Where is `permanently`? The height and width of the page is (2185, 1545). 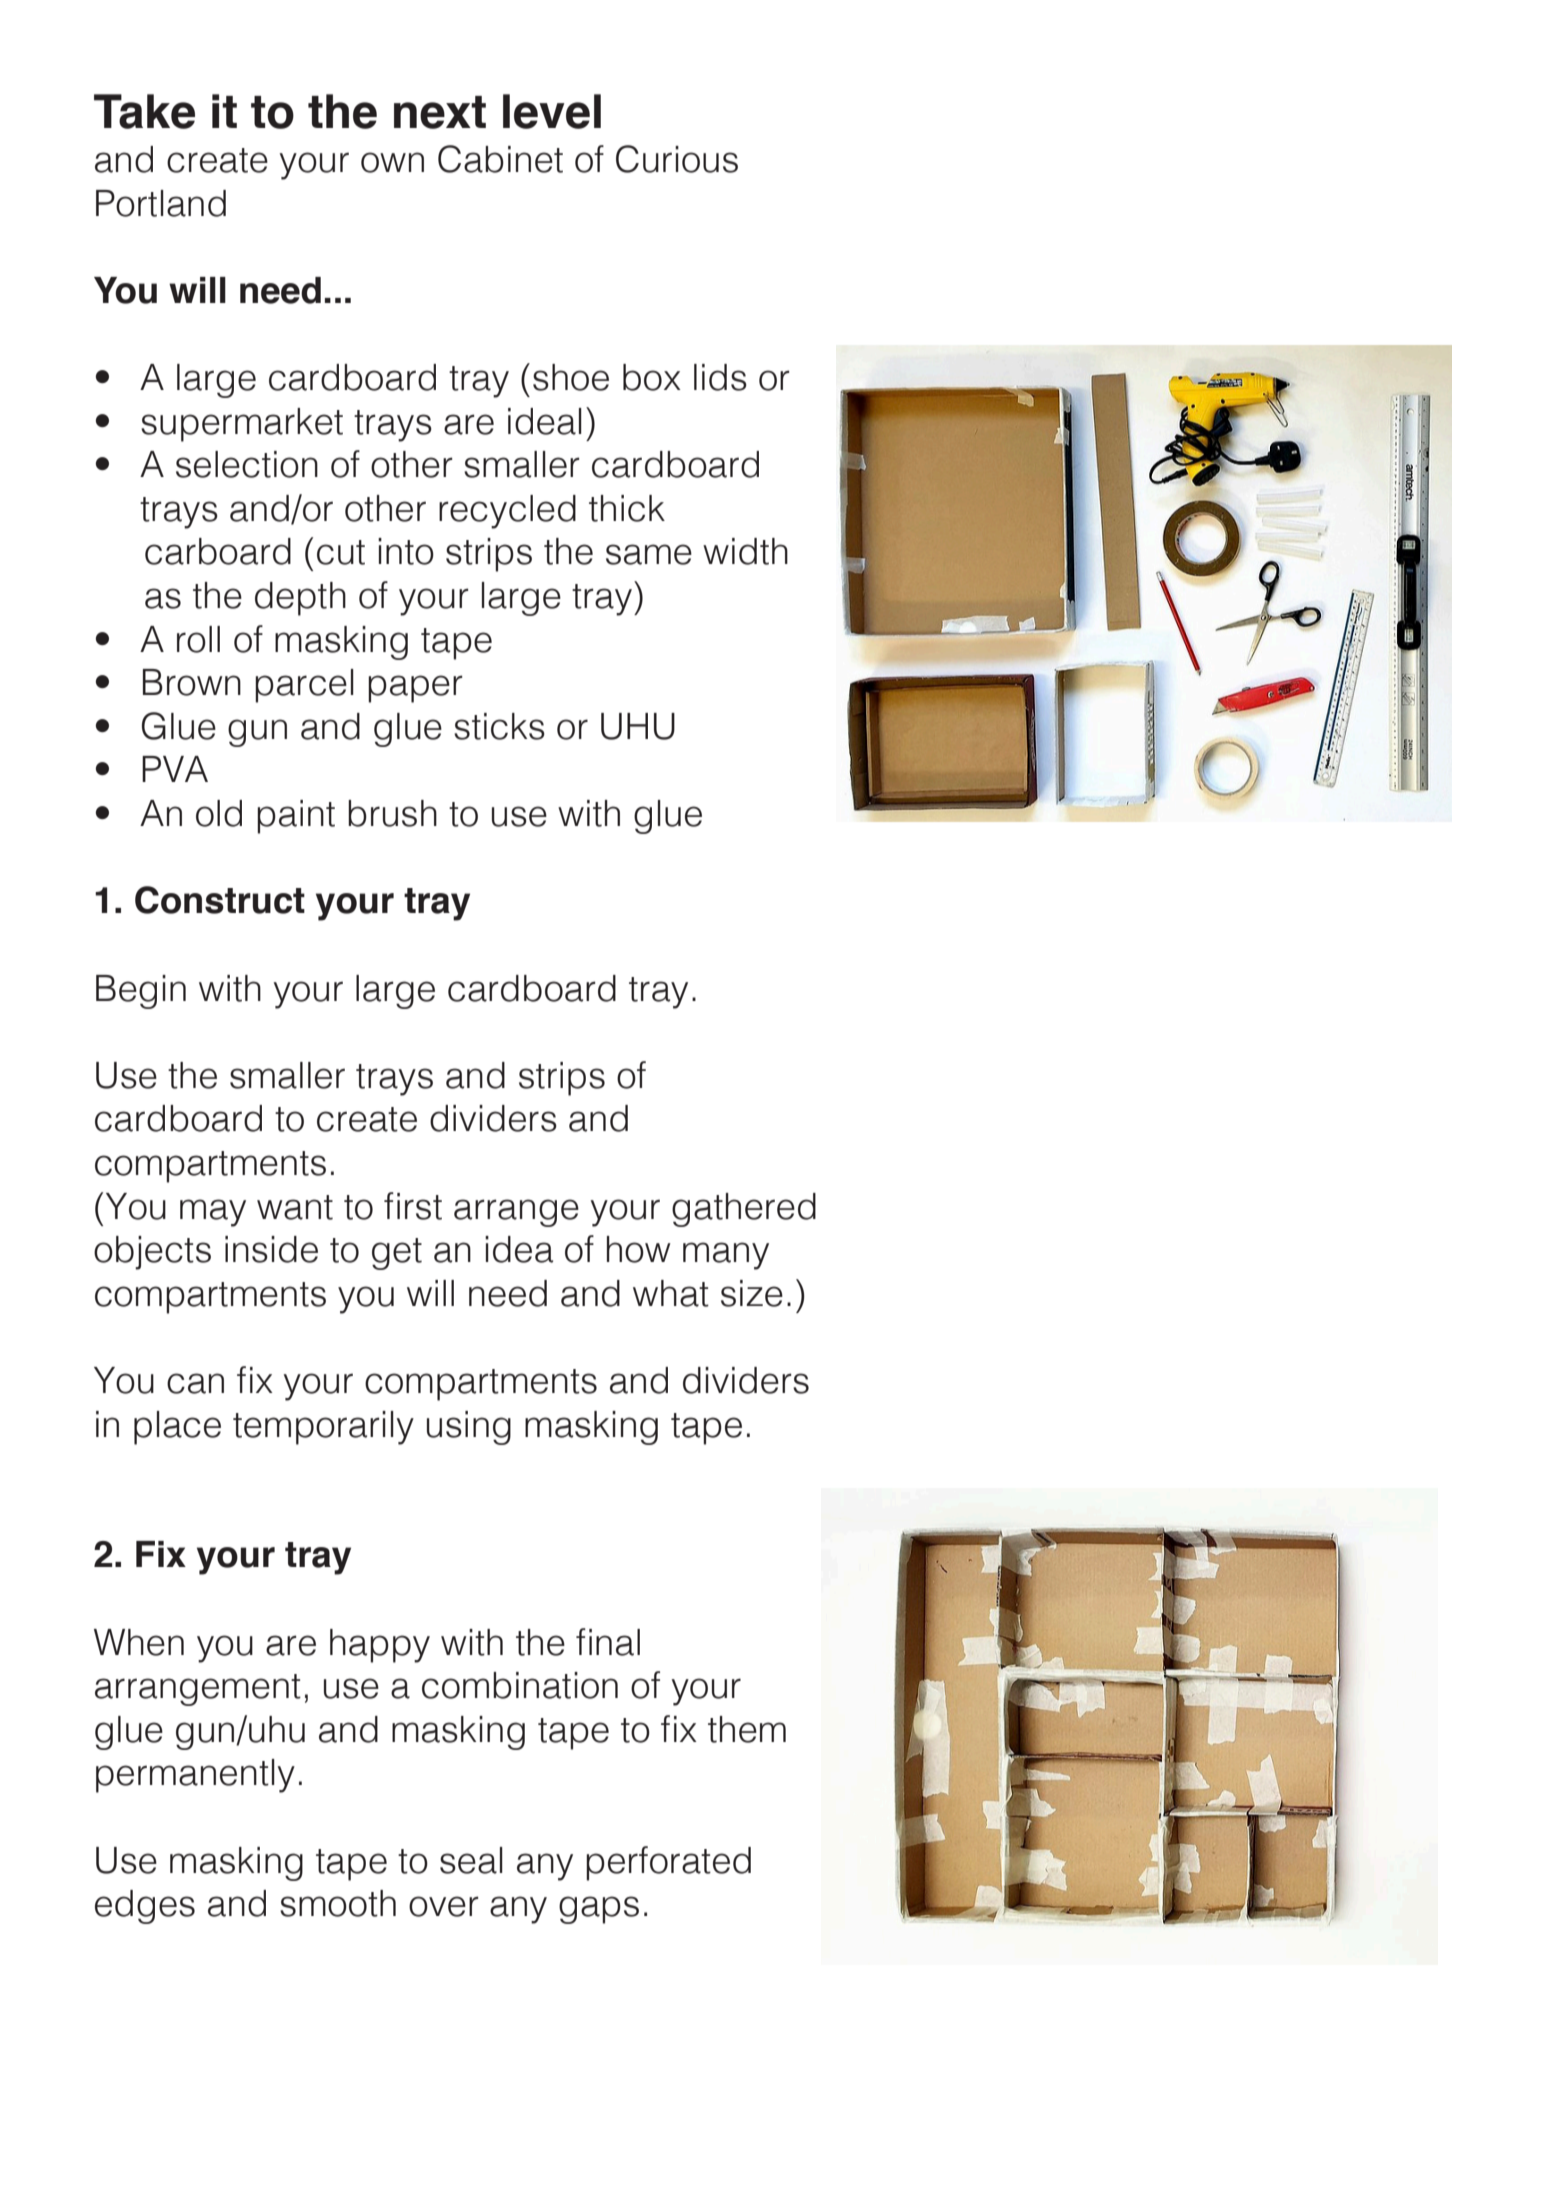 permanently is located at coordinates (195, 1776).
